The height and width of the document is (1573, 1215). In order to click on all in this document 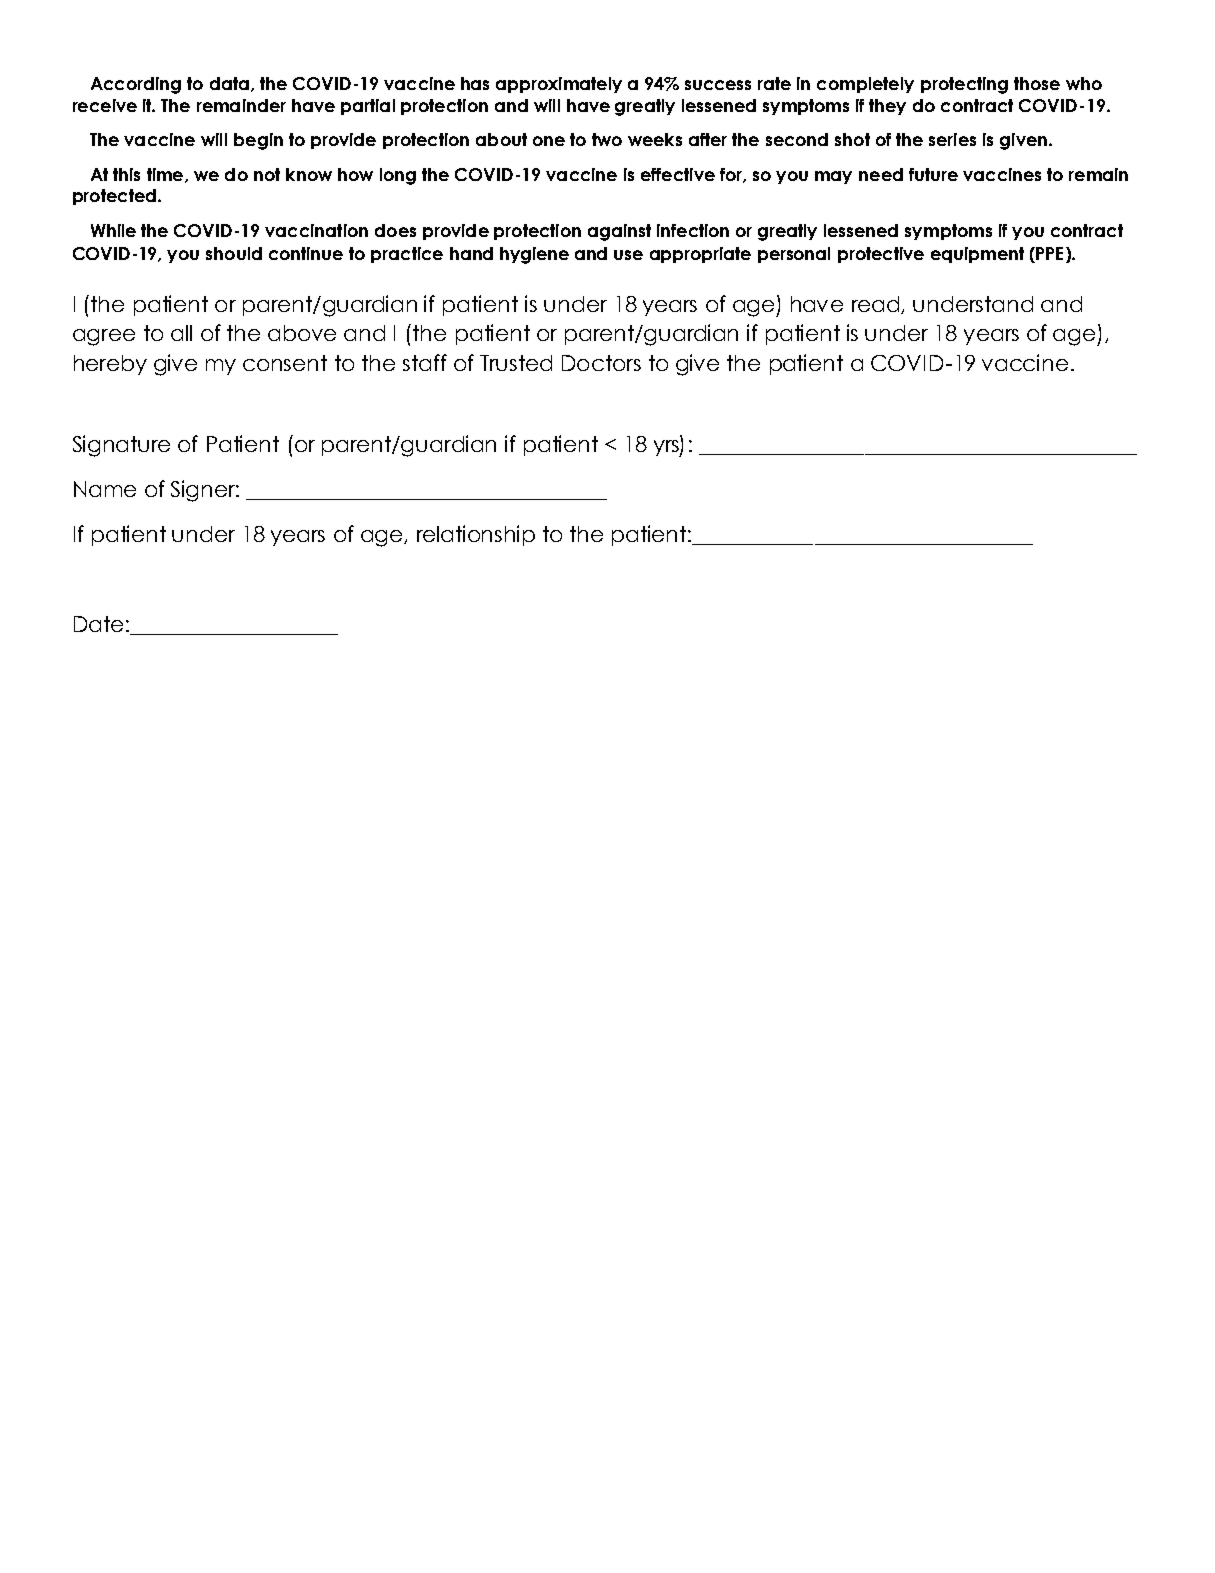, I will do `click(181, 333)`.
